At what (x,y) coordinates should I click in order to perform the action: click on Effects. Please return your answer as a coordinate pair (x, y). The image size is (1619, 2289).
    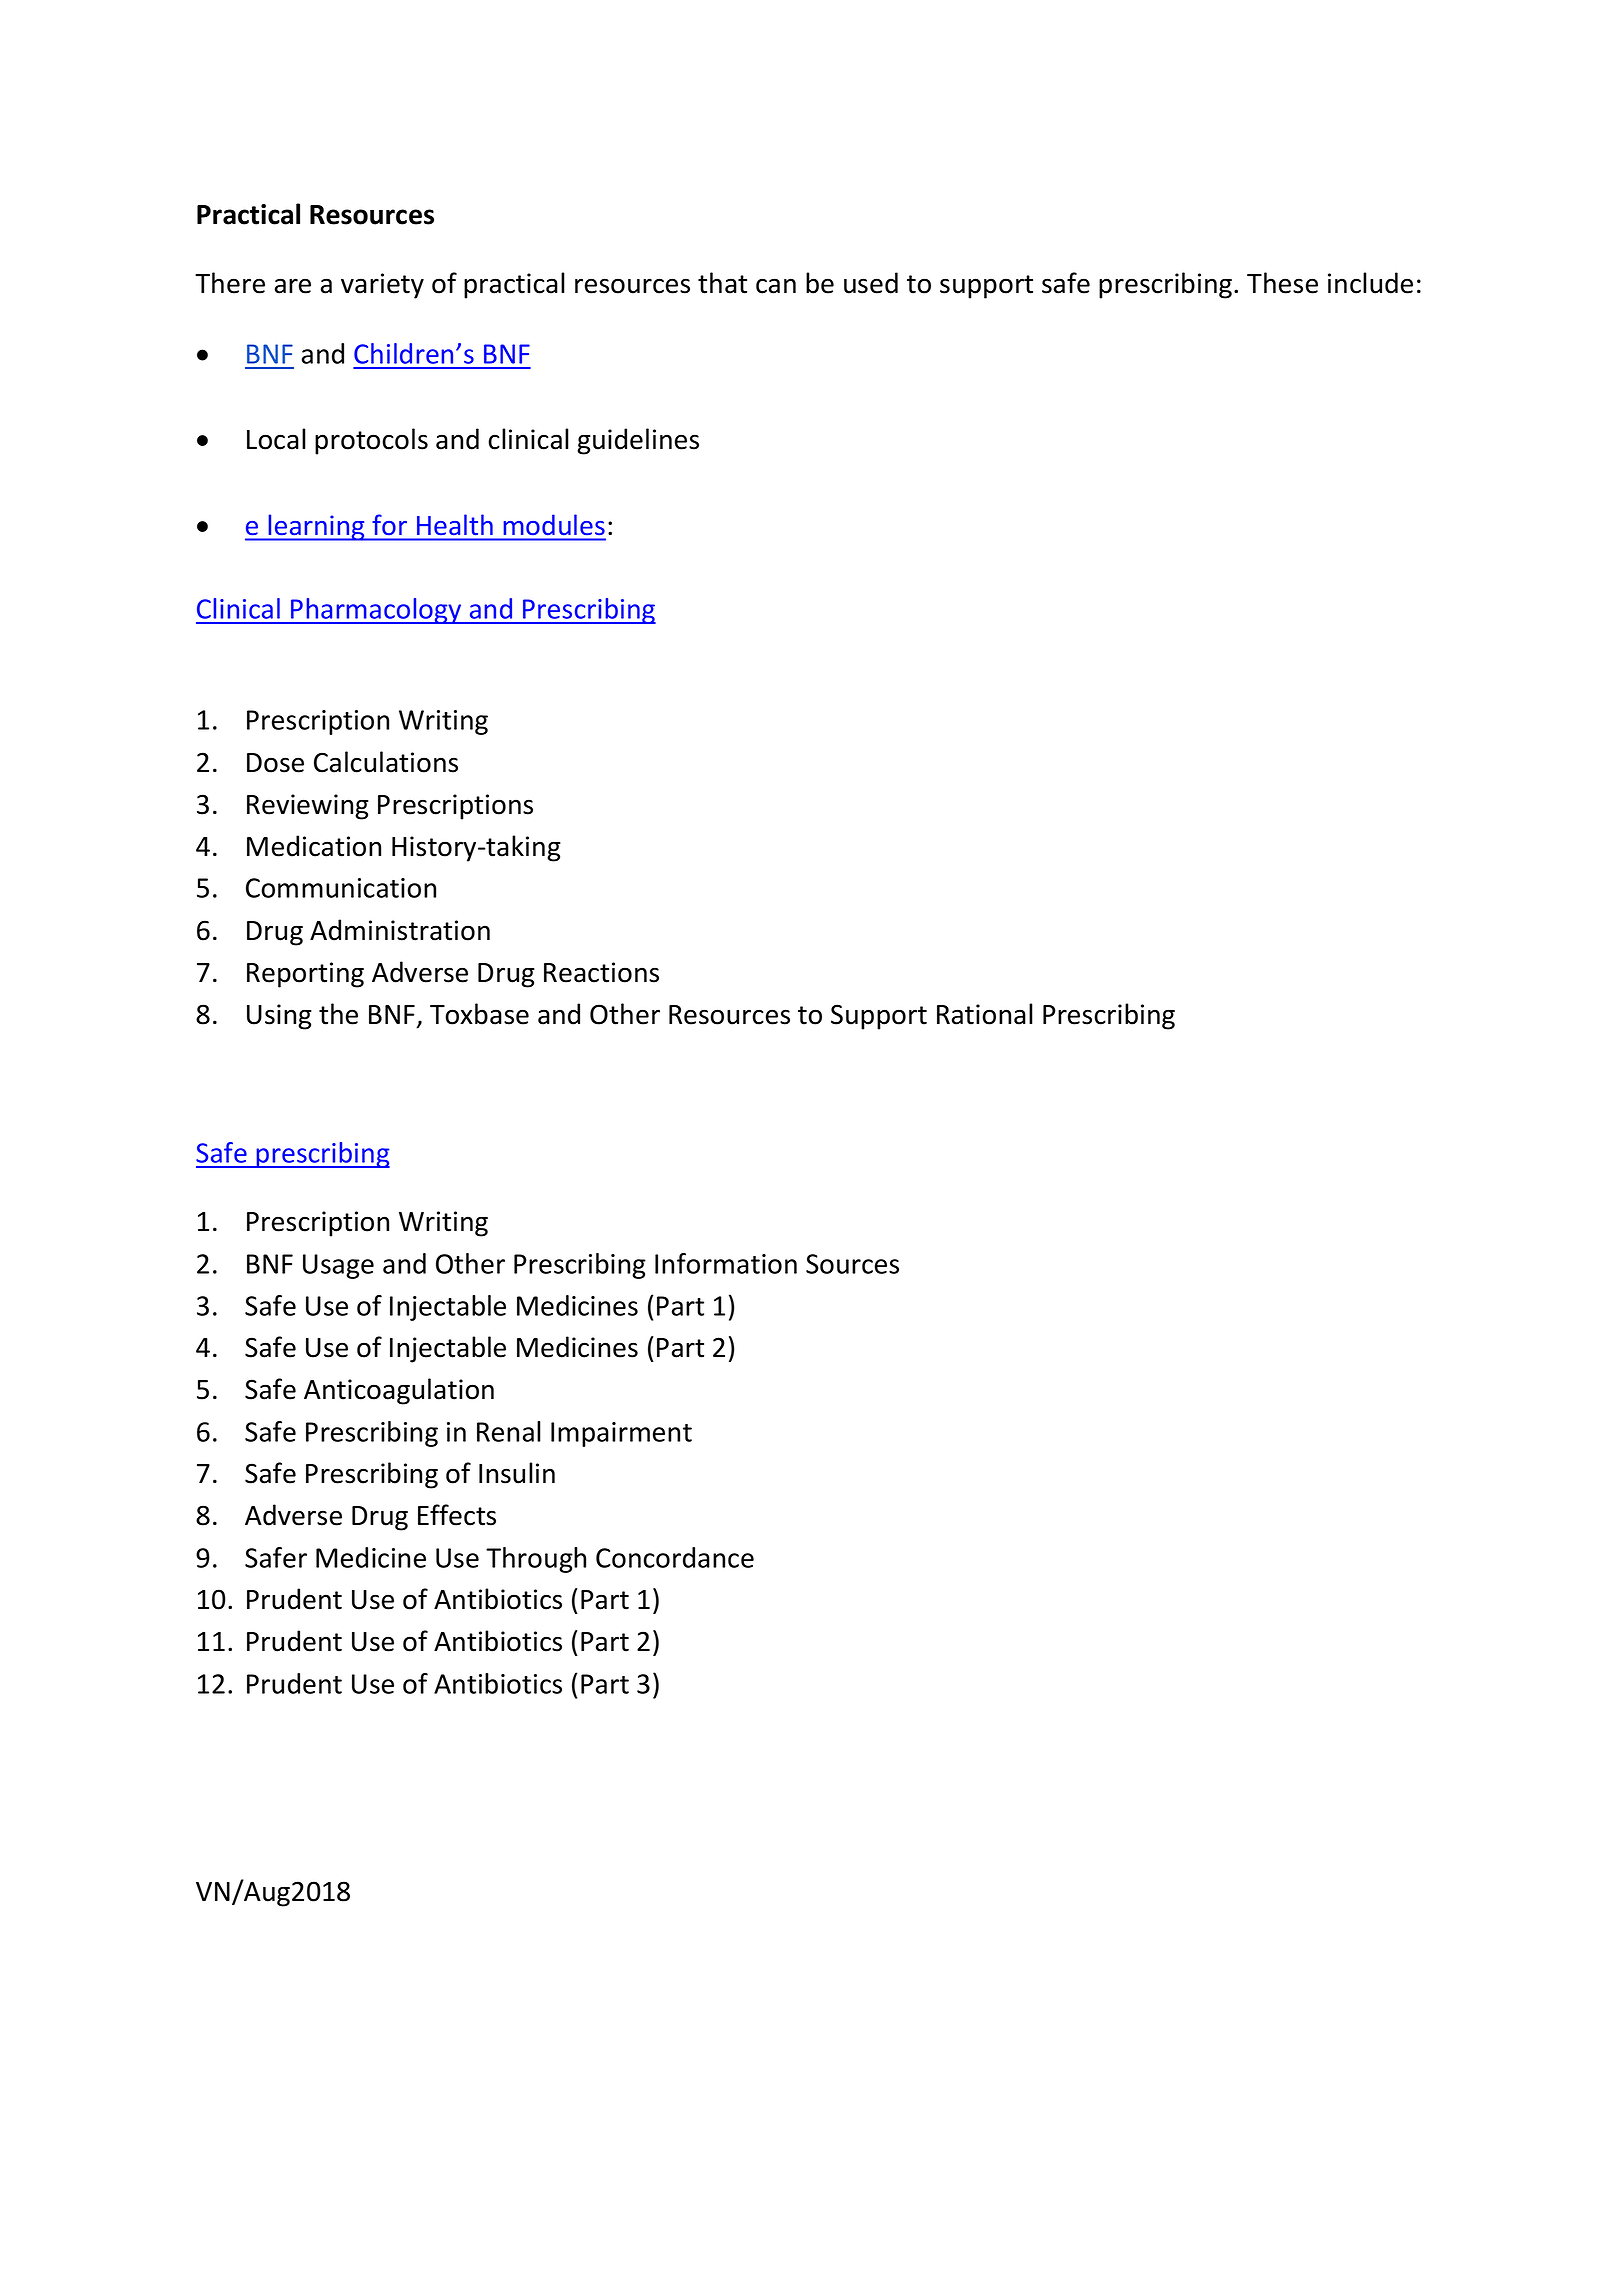
    Looking at the image, I should click on (457, 1515).
